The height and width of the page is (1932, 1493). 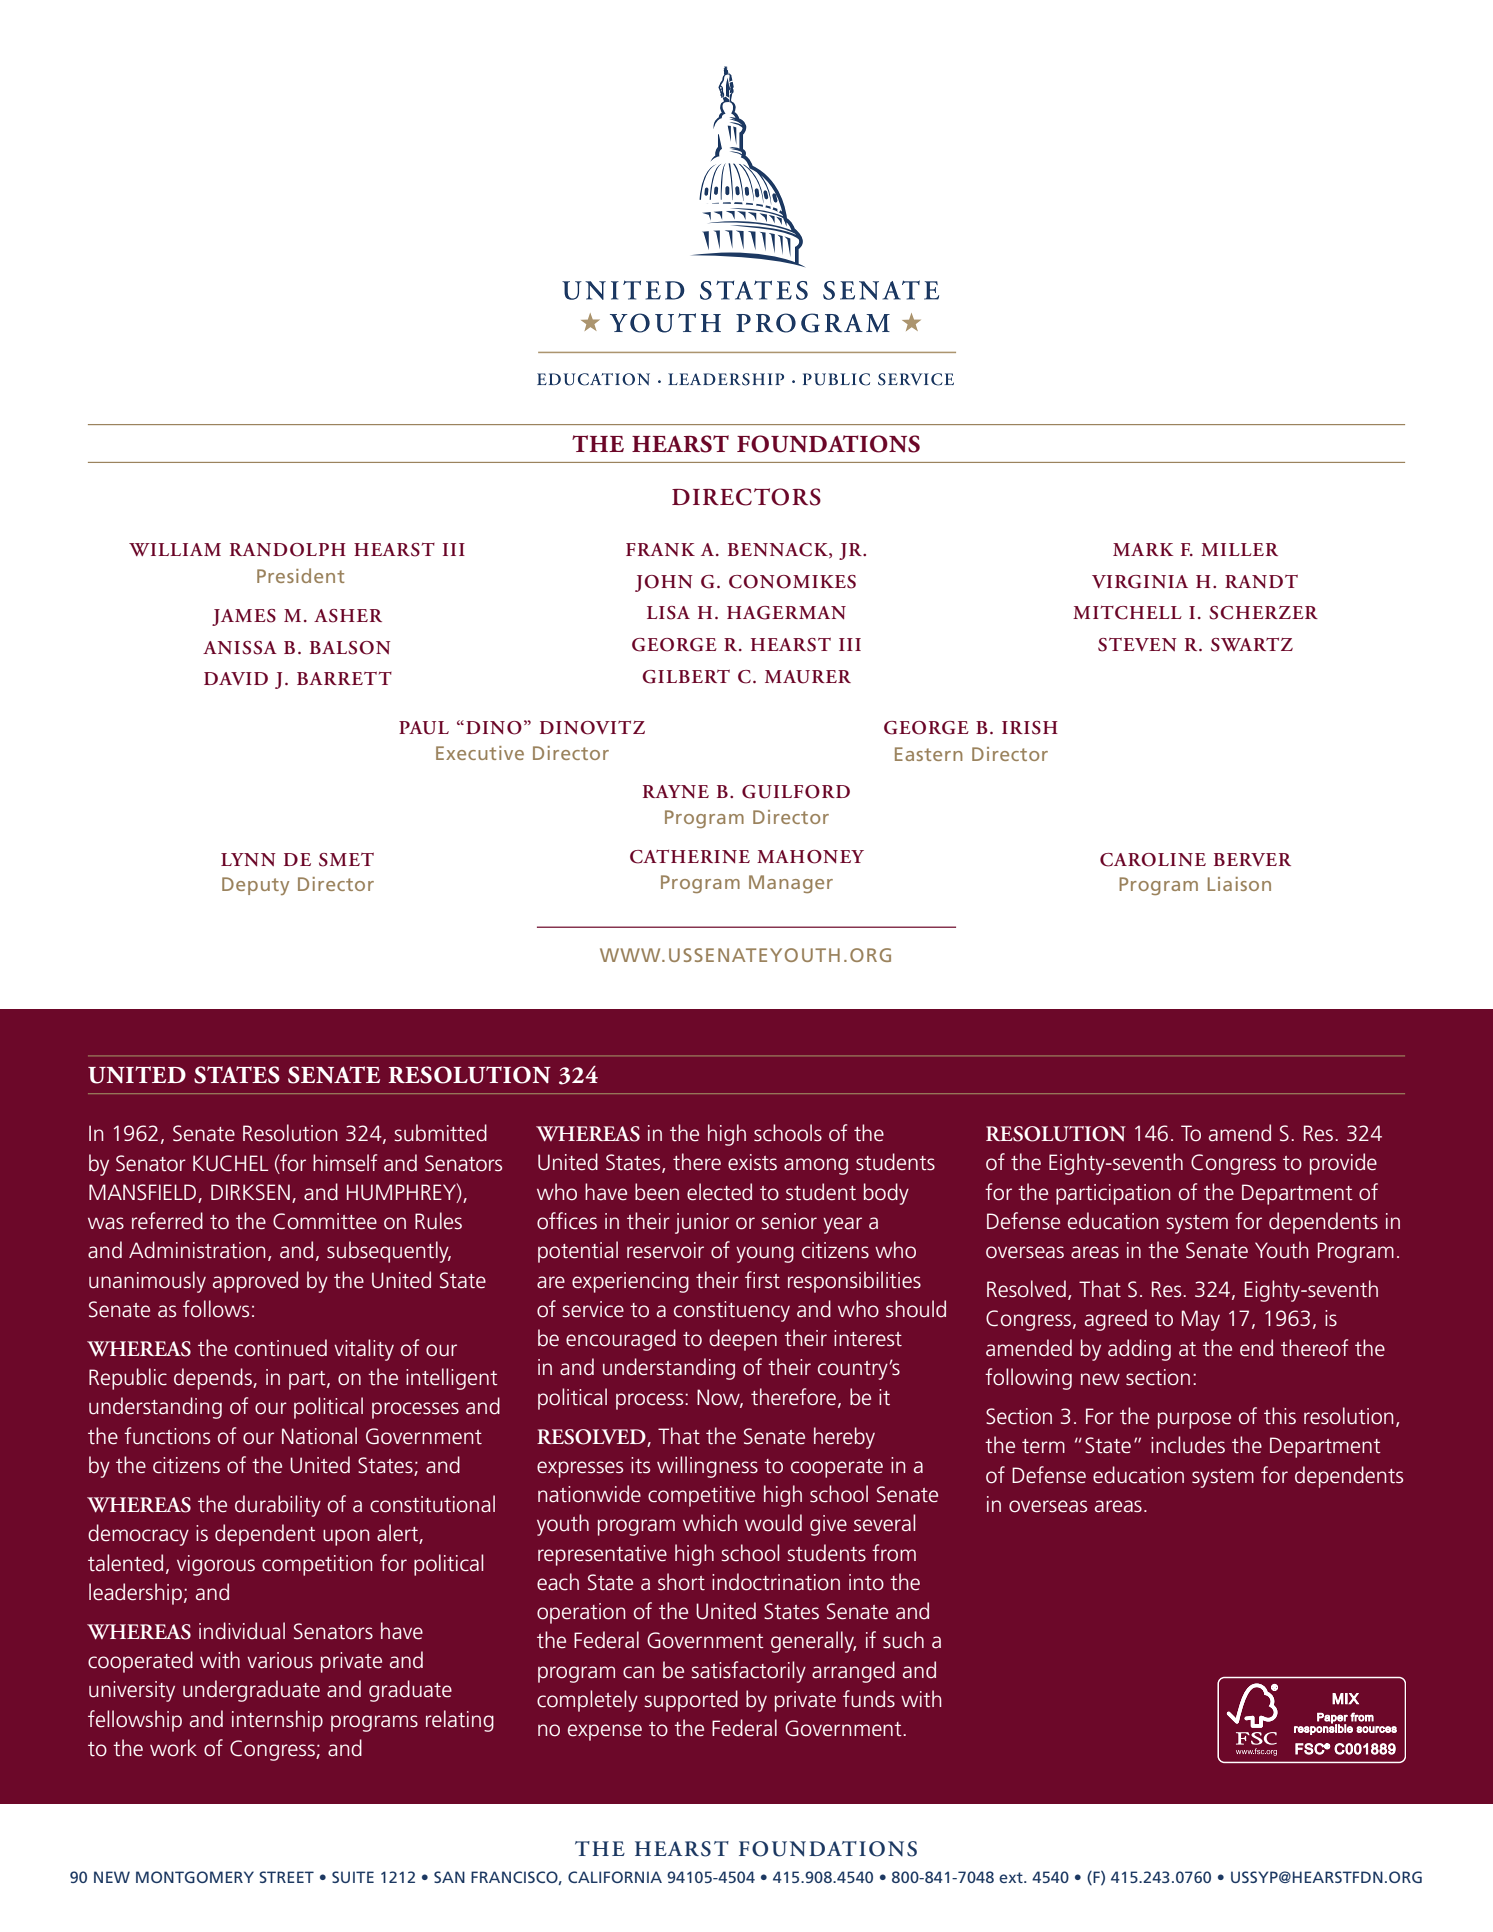 What do you see at coordinates (791, 884) in the page?
I see `Manager` at bounding box center [791, 884].
